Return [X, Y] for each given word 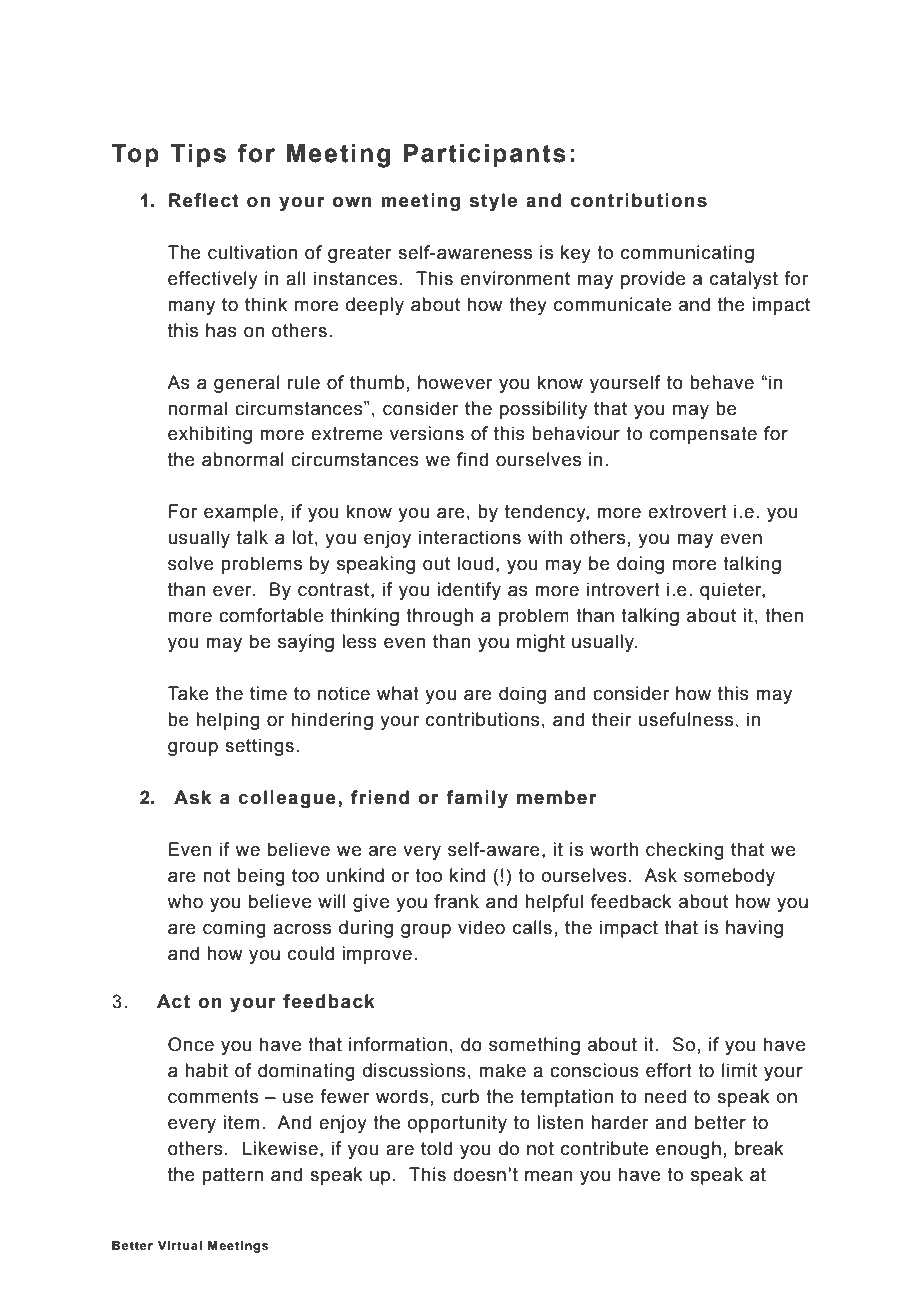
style [493, 202]
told [436, 1148]
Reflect [204, 200]
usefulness [686, 719]
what [398, 693]
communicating [687, 254]
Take [188, 693]
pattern [232, 1176]
